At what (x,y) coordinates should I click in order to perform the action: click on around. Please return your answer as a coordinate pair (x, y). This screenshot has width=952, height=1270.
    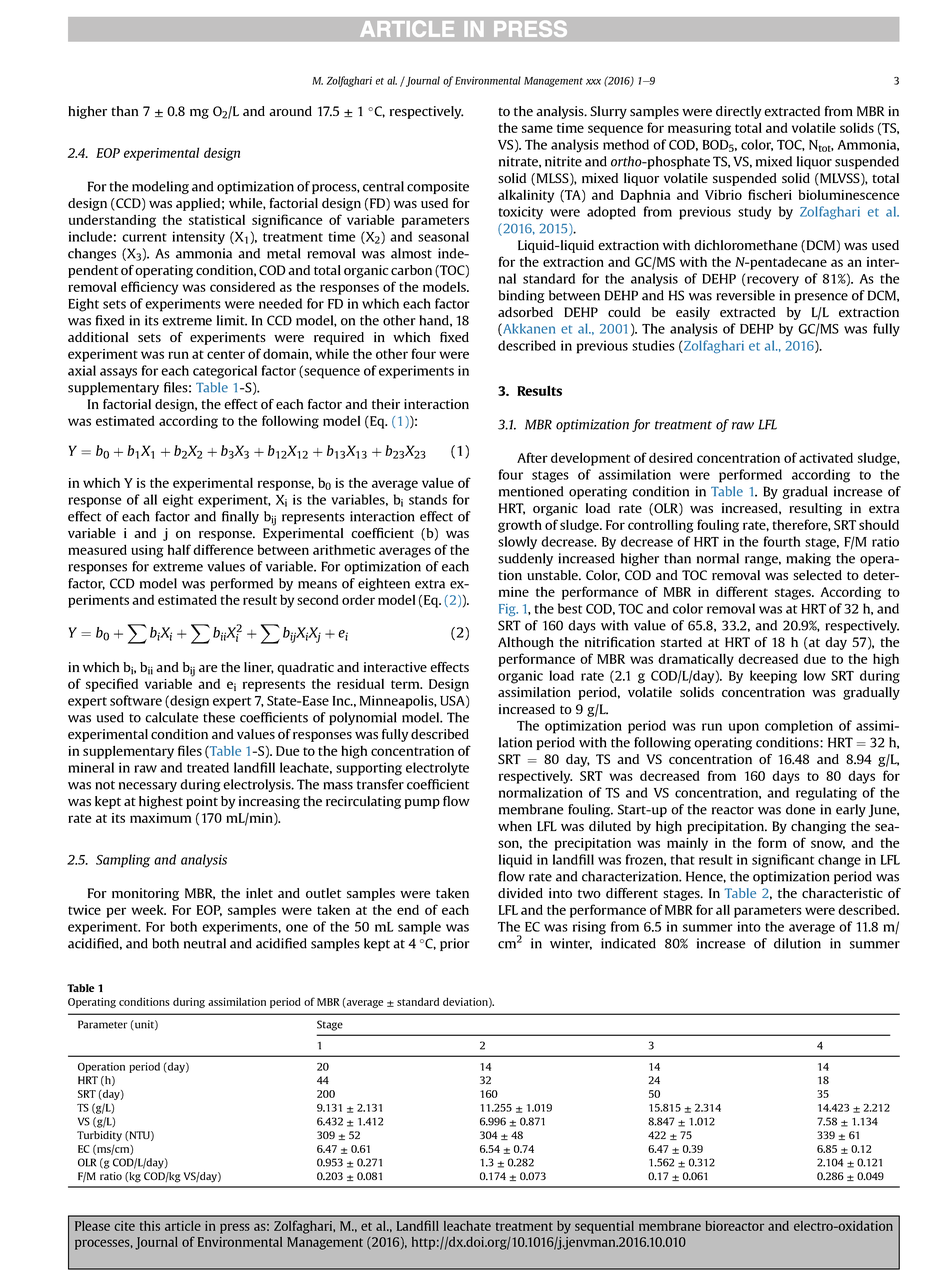
    Looking at the image, I should click on (290, 111).
